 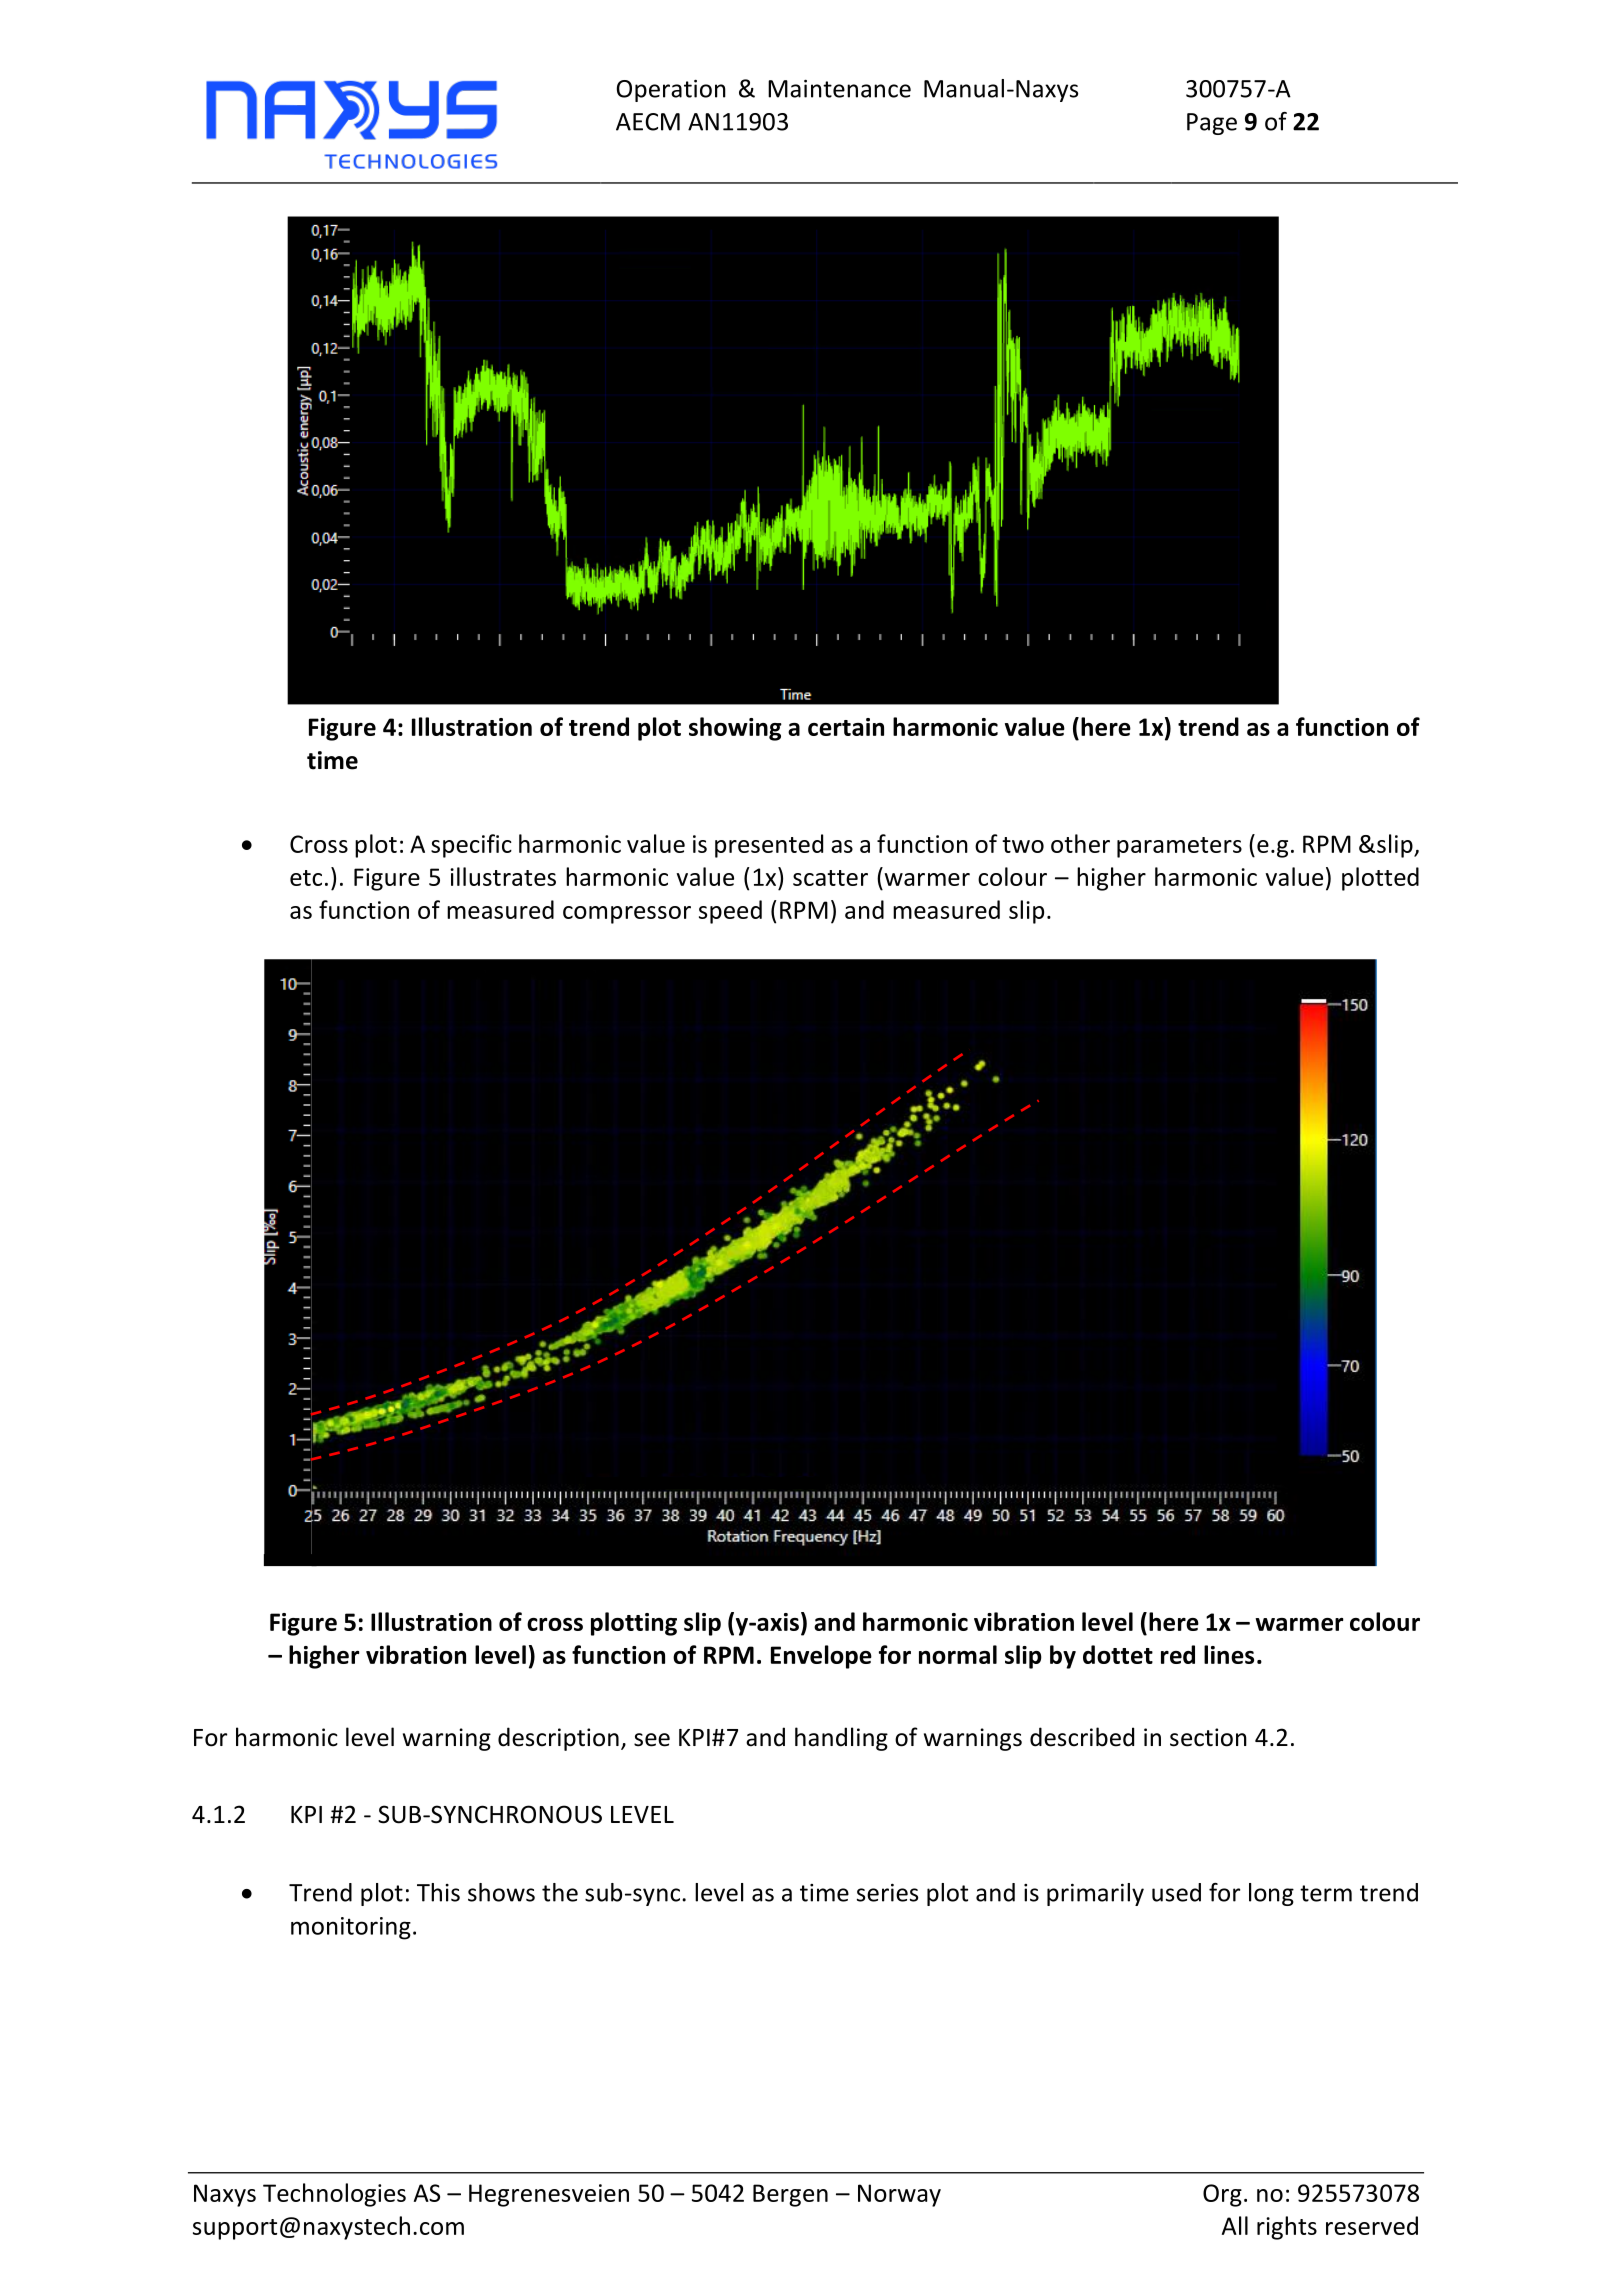 What do you see at coordinates (839, 89) in the image?
I see `Maintenance` at bounding box center [839, 89].
